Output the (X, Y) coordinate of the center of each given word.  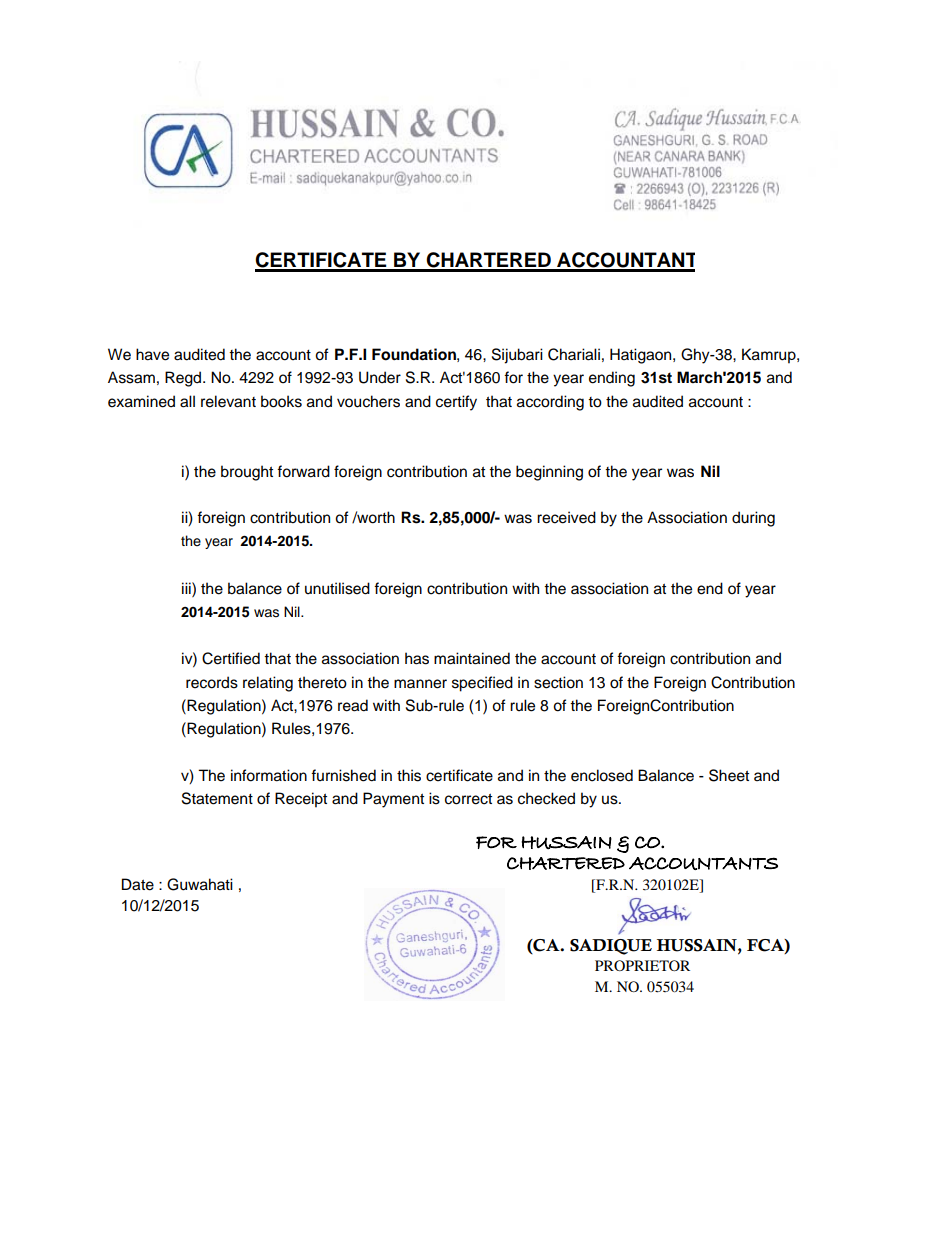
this (409, 775)
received (566, 517)
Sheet (729, 775)
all (187, 401)
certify (456, 403)
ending (612, 379)
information (269, 775)
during (753, 519)
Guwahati (200, 884)
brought (247, 473)
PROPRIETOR (642, 965)
